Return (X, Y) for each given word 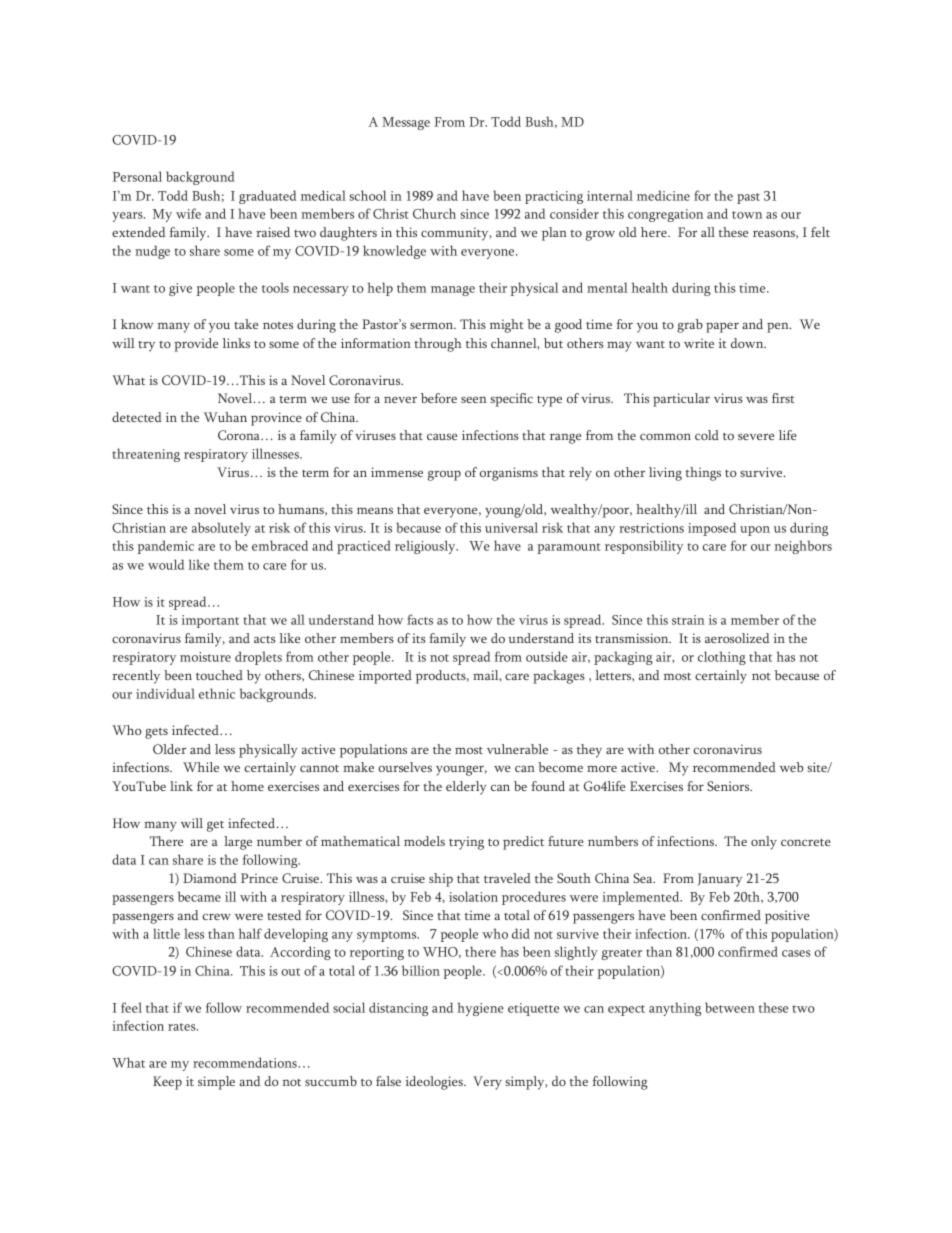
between (730, 1007)
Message (406, 123)
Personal (137, 176)
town (747, 215)
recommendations (246, 1062)
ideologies (435, 1083)
